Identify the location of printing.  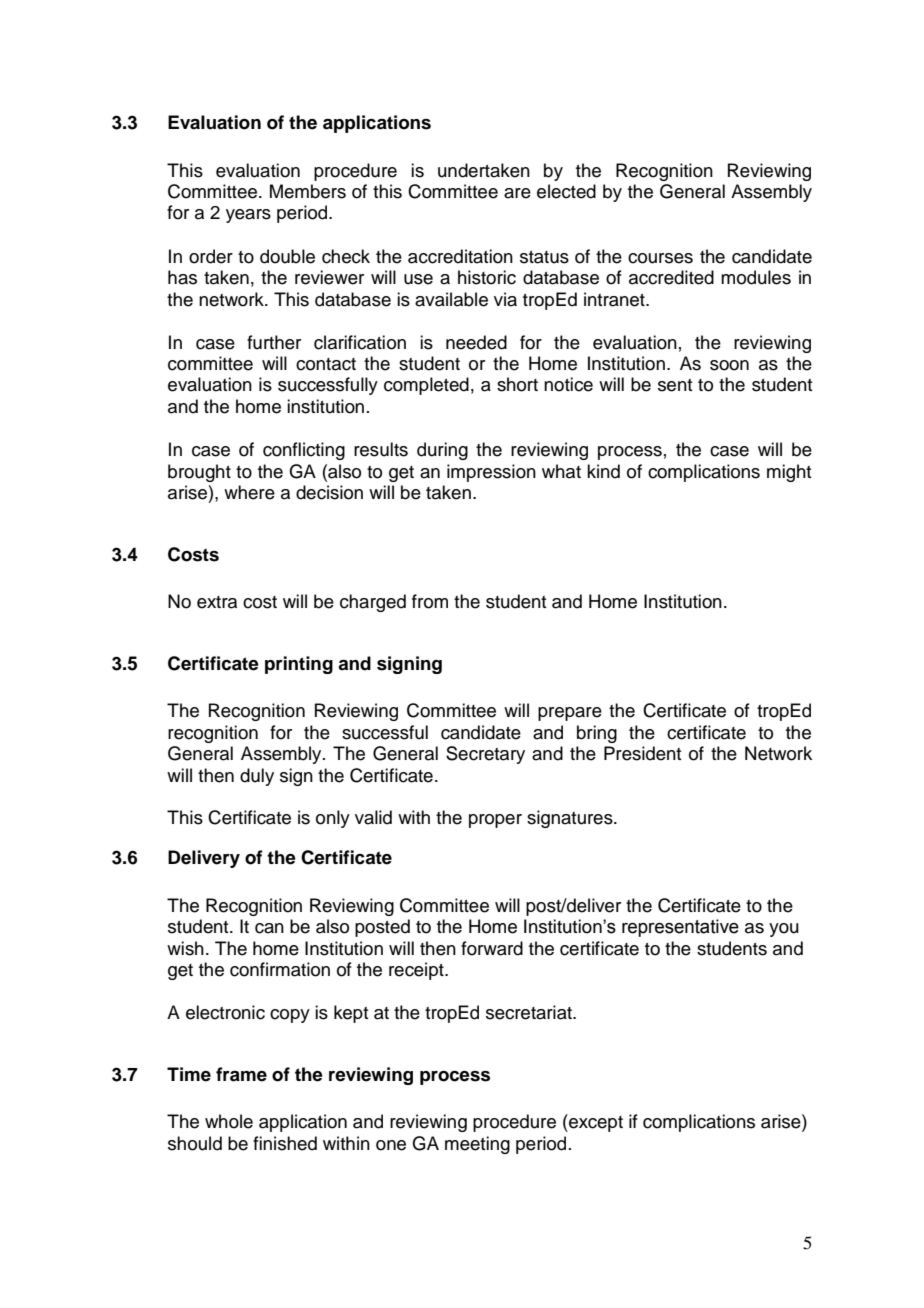
(299, 665).
